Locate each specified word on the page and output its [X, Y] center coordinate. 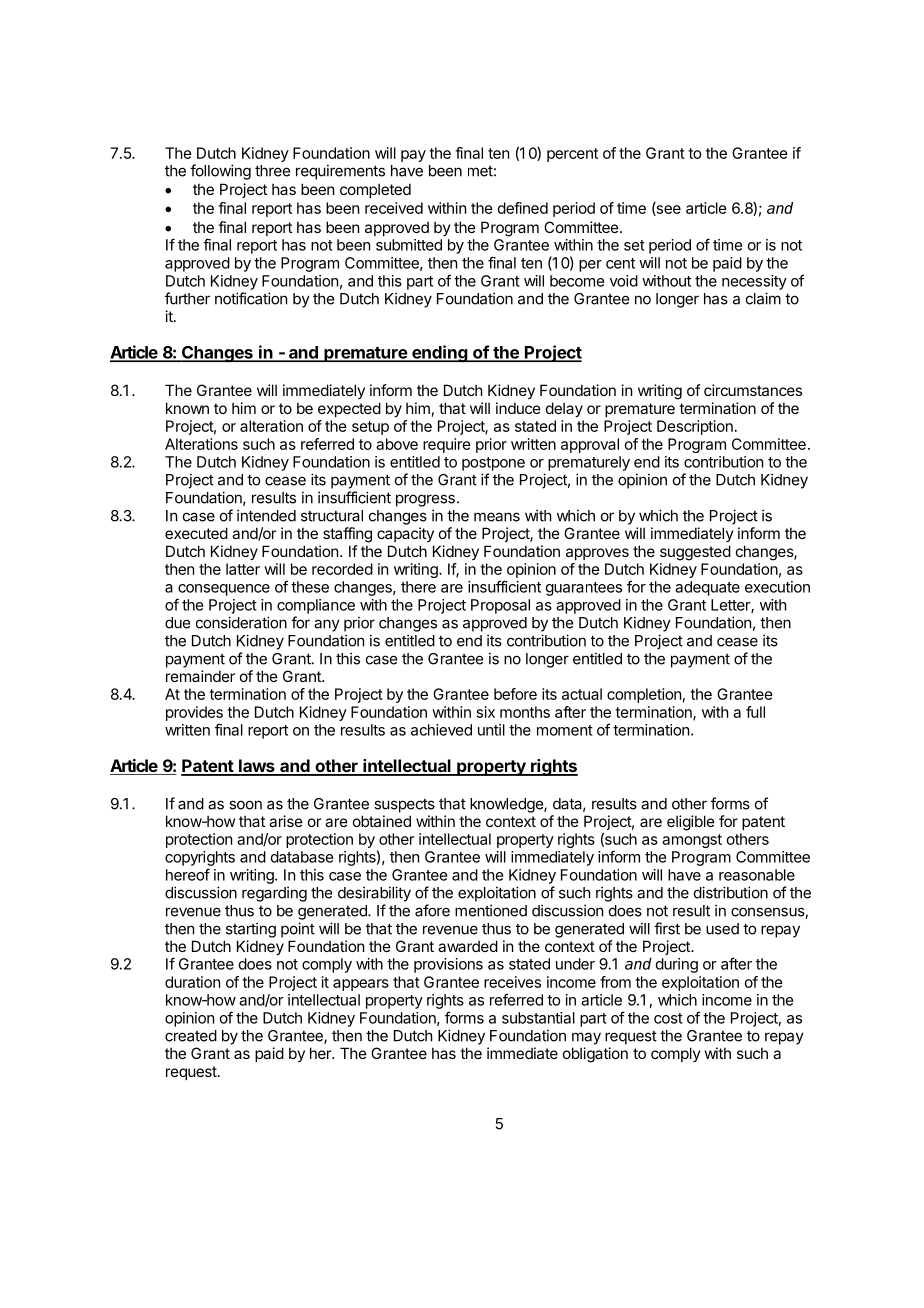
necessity [754, 282]
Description [695, 427]
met [480, 171]
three [272, 171]
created [191, 1036]
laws [257, 767]
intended [266, 515]
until [491, 730]
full [755, 712]
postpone [493, 464]
